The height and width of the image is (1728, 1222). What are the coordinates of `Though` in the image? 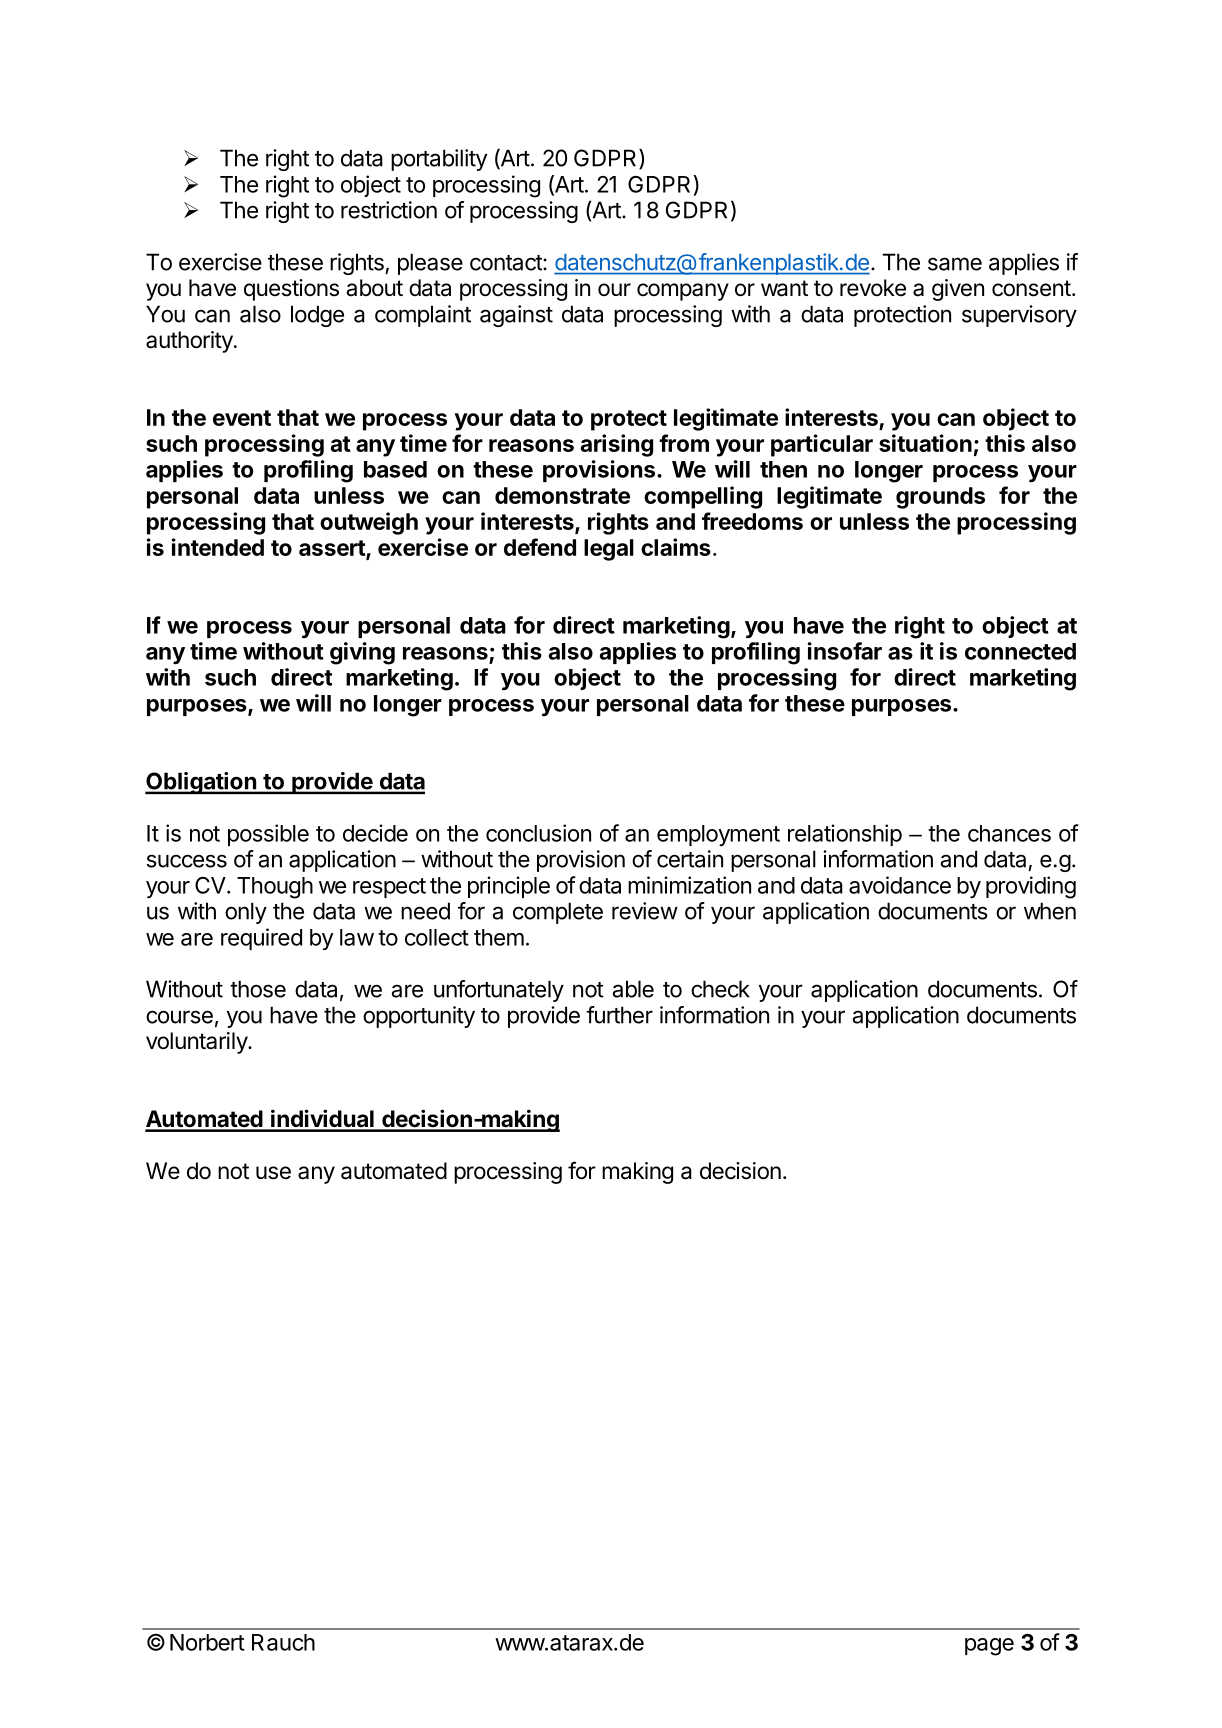 It's located at (275, 888).
